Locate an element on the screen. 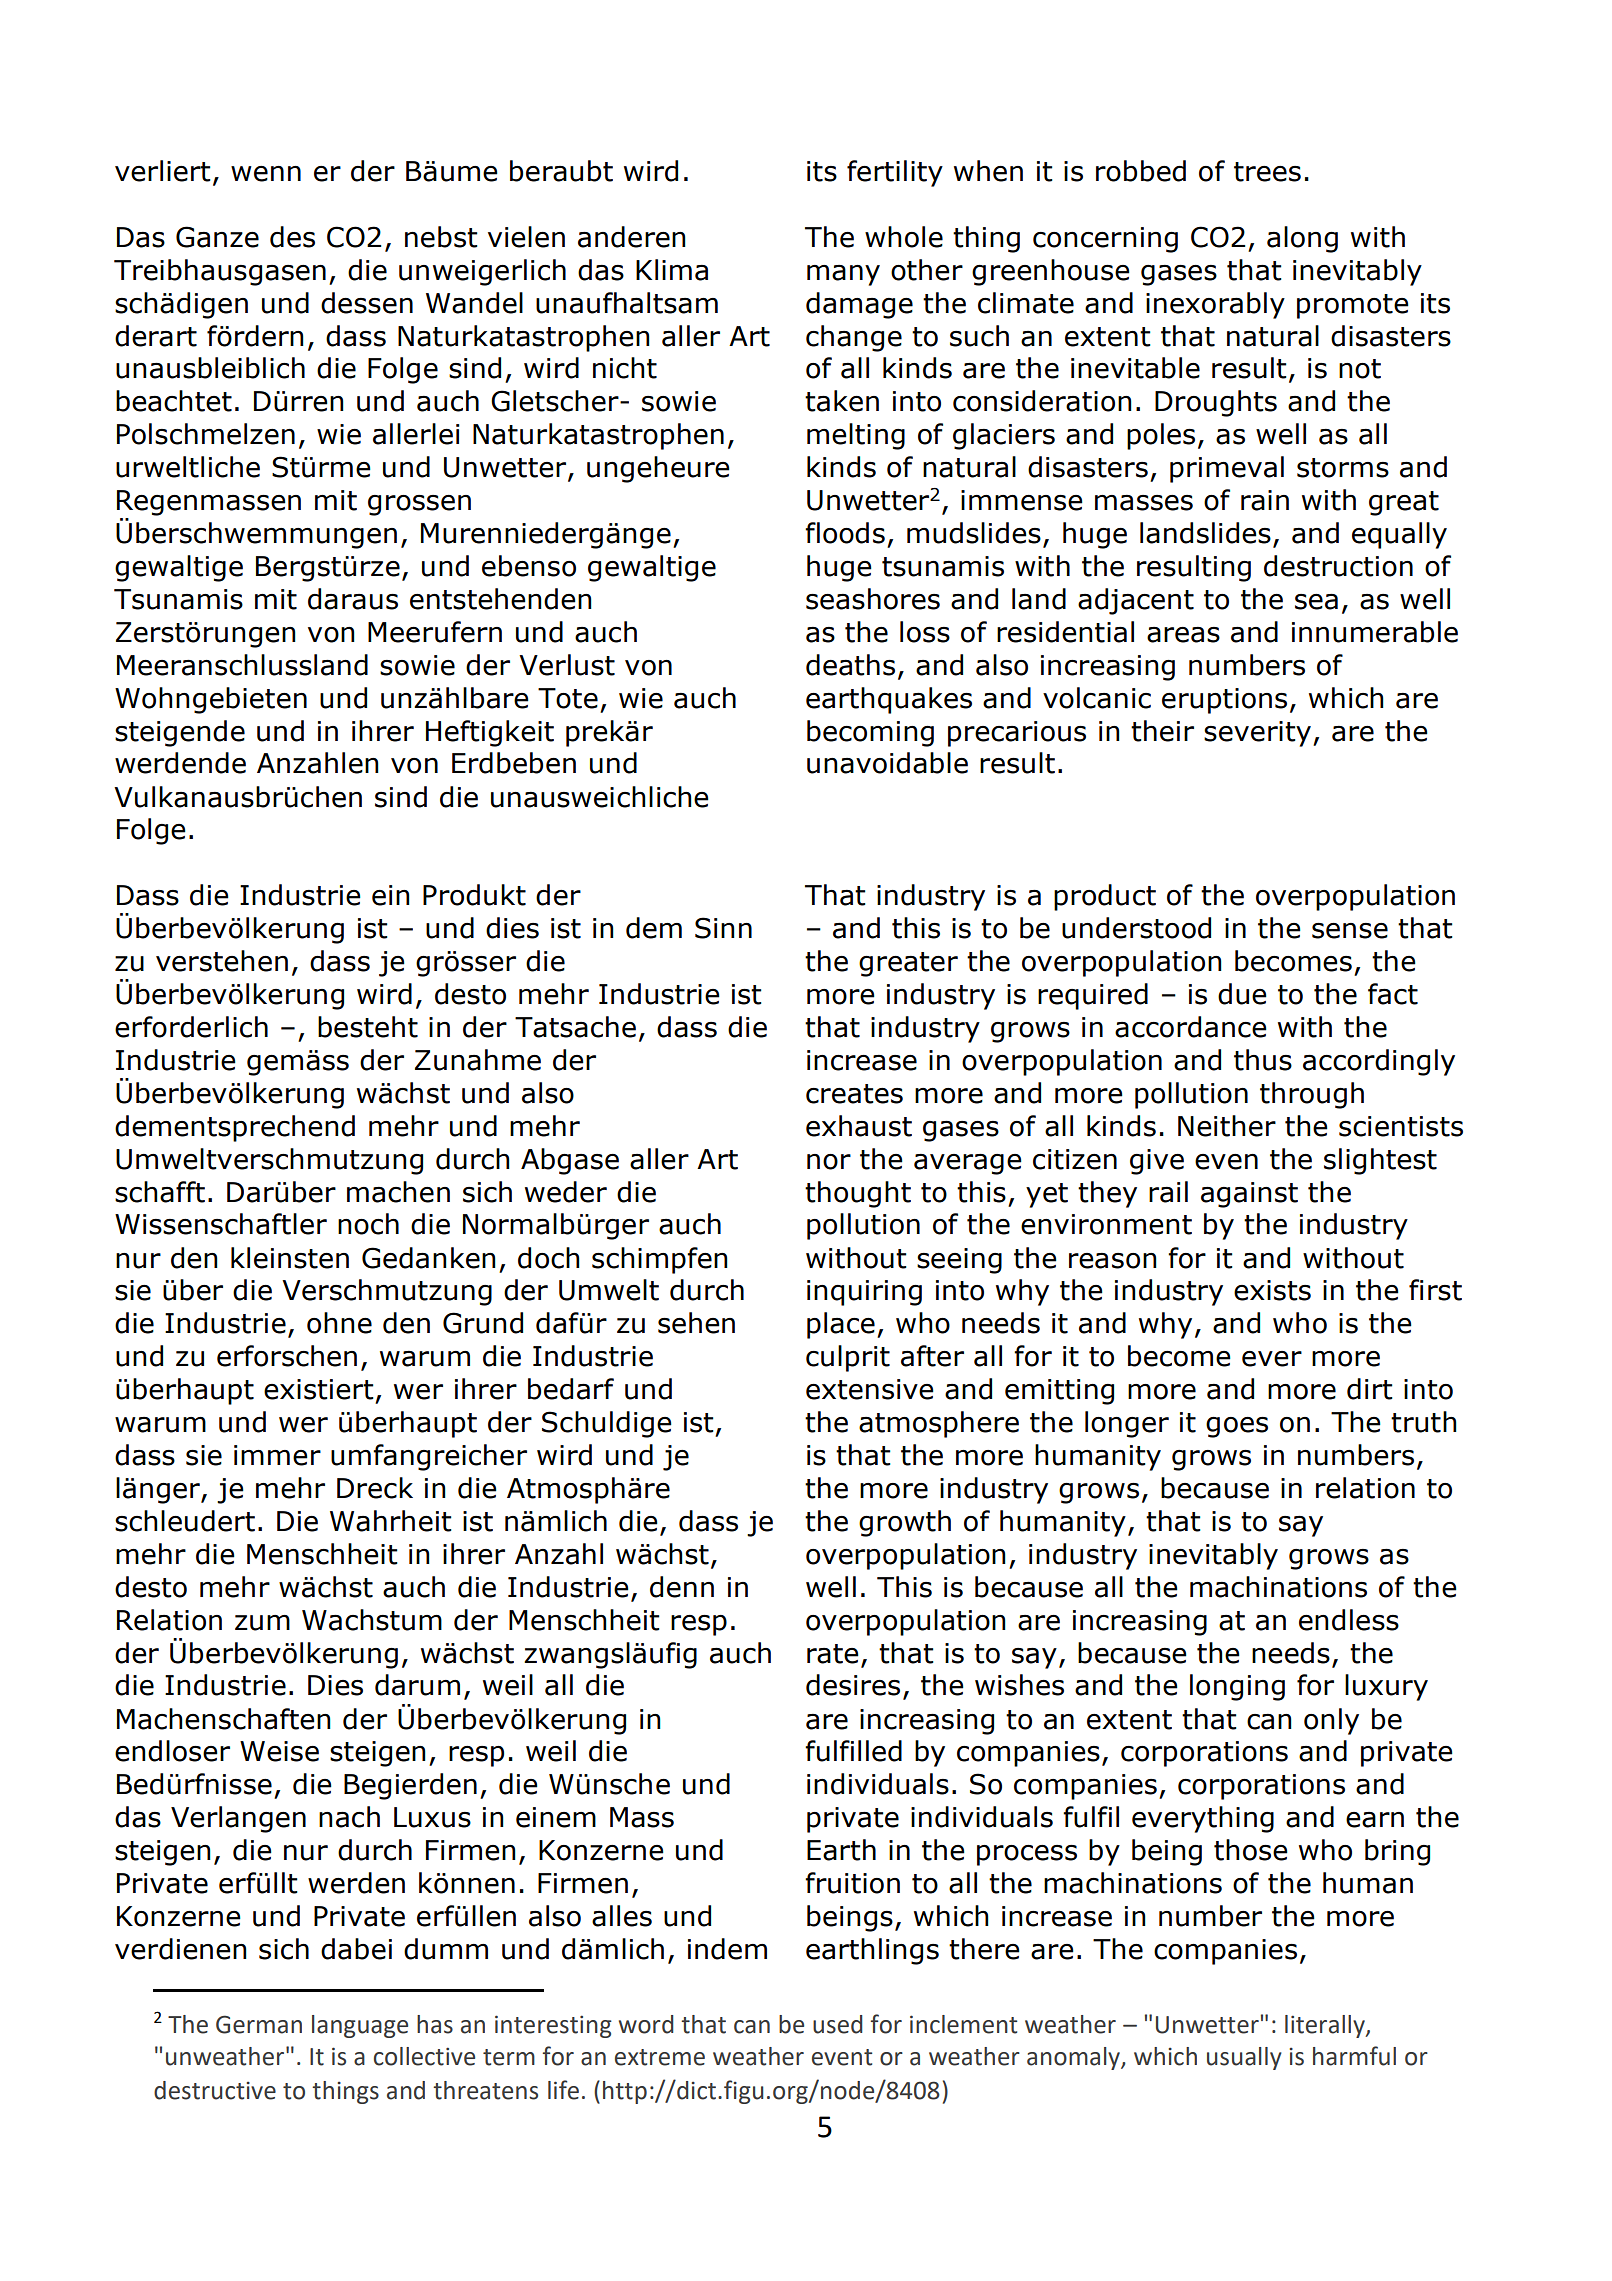 The image size is (1612, 2281). zum is located at coordinates (262, 1623).
